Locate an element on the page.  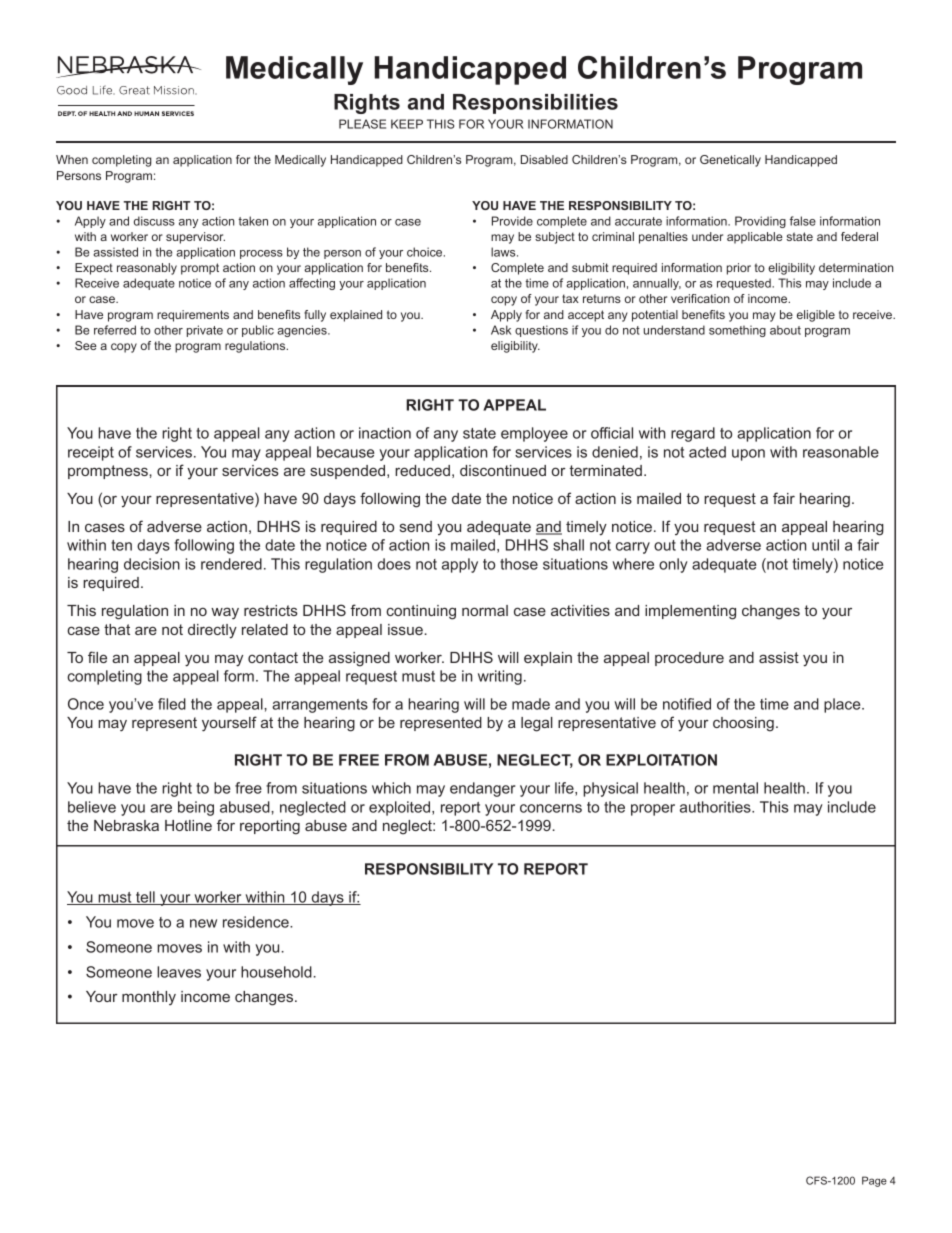
Page is located at coordinates (874, 1181).
